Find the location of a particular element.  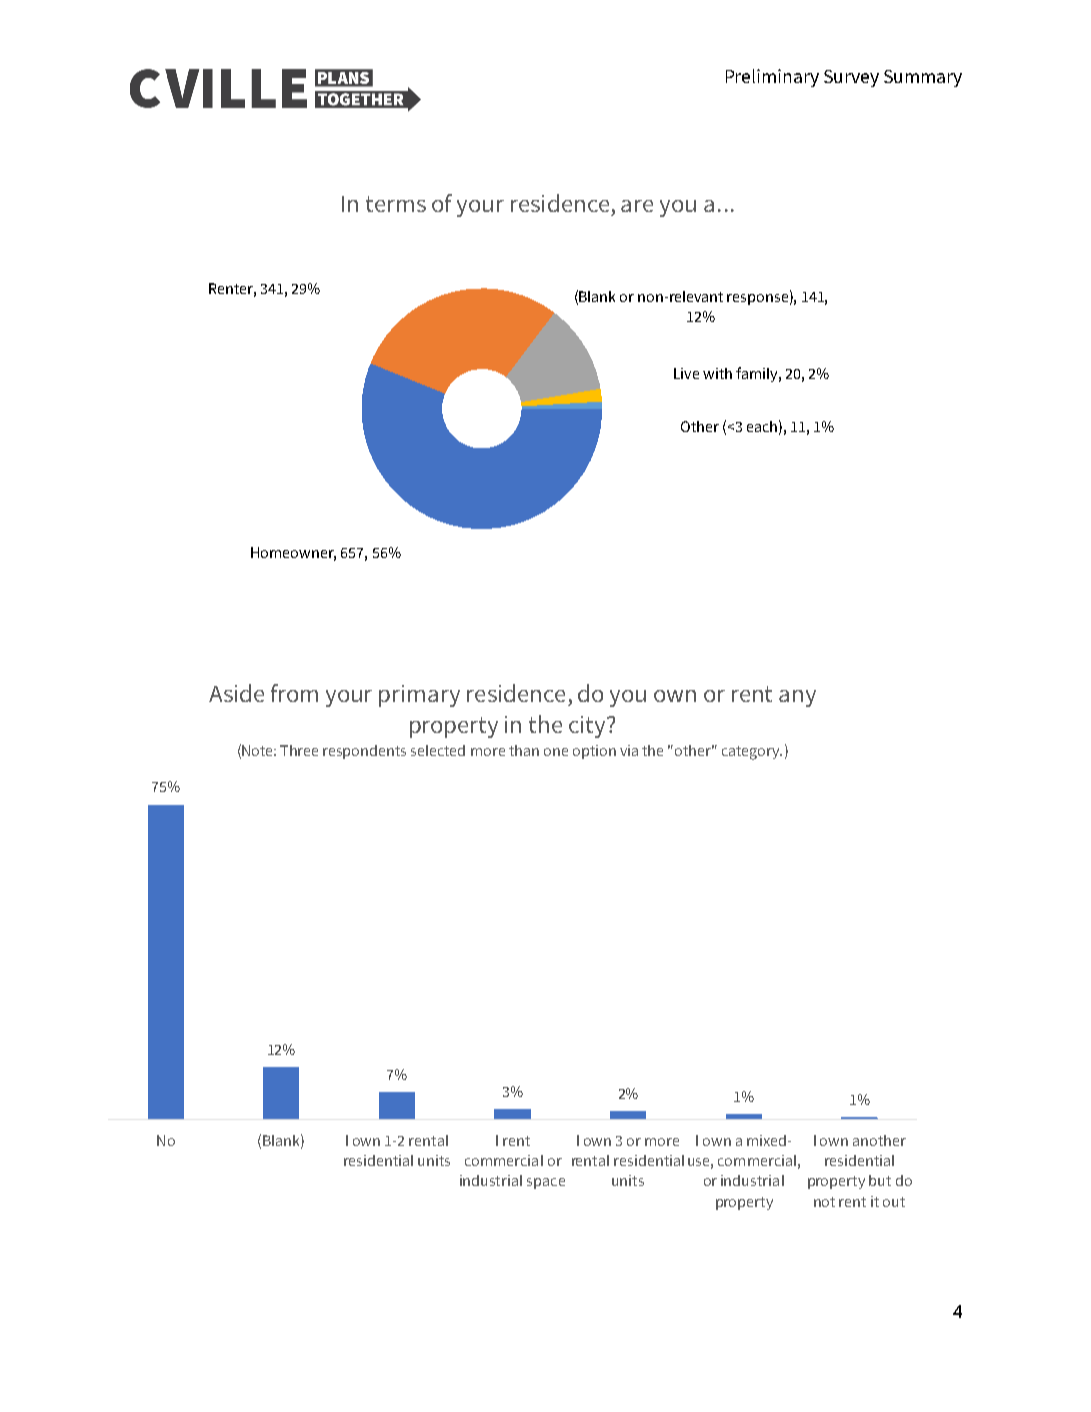

terms is located at coordinates (396, 204).
